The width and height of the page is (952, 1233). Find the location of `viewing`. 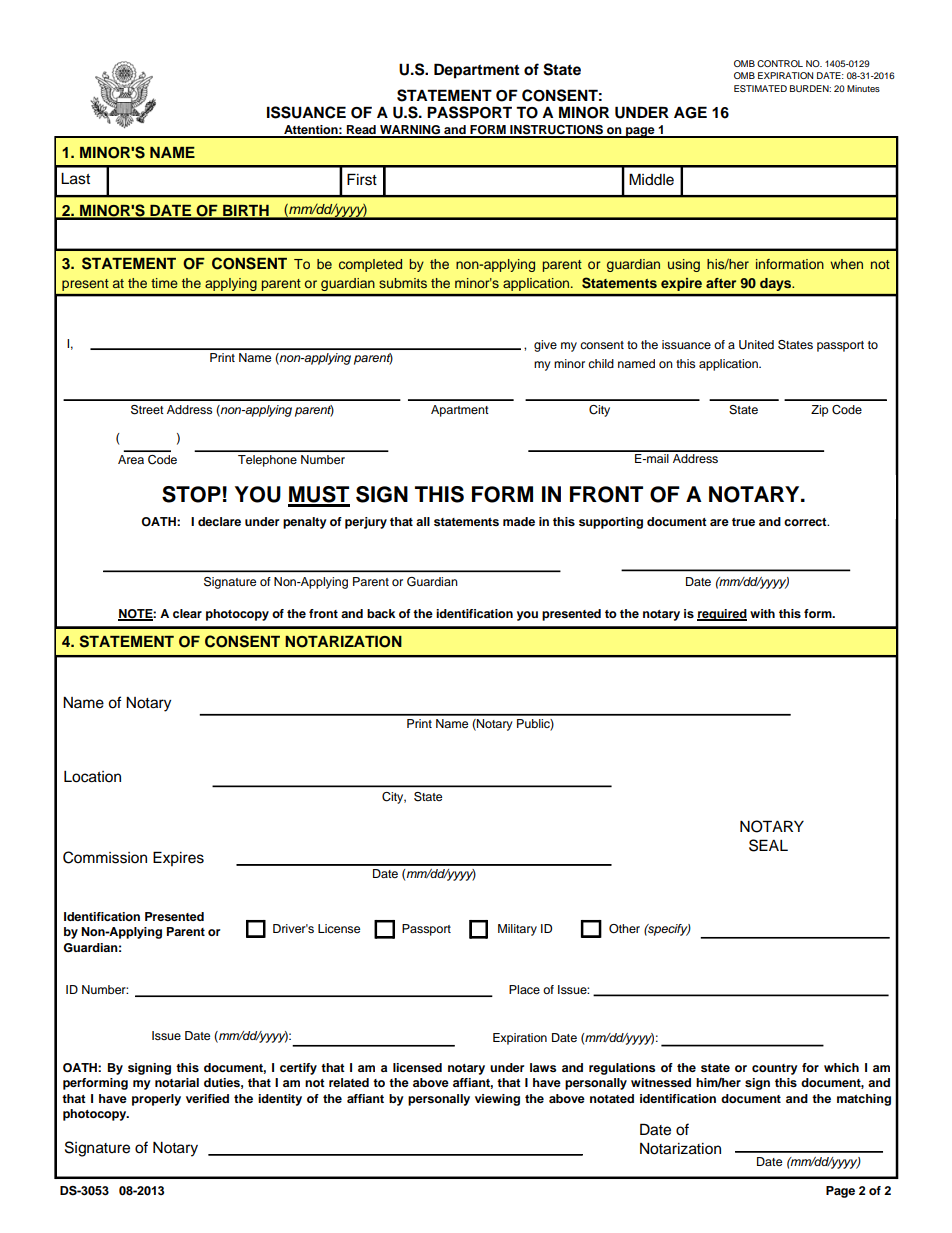

viewing is located at coordinates (497, 1100).
